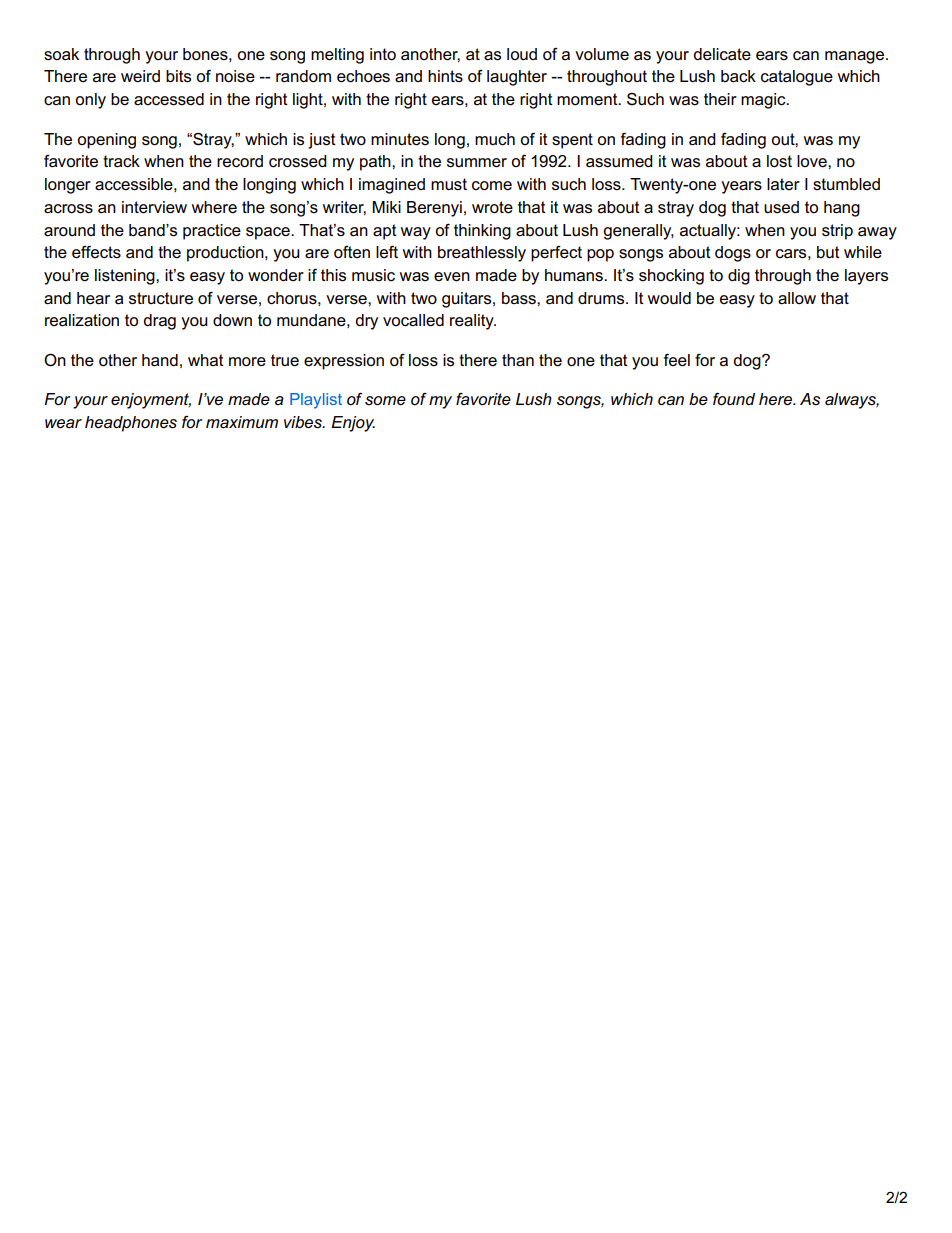 This screenshot has width=952, height=1233. Describe the element at coordinates (797, 78) in the screenshot. I see `catalogue` at that location.
